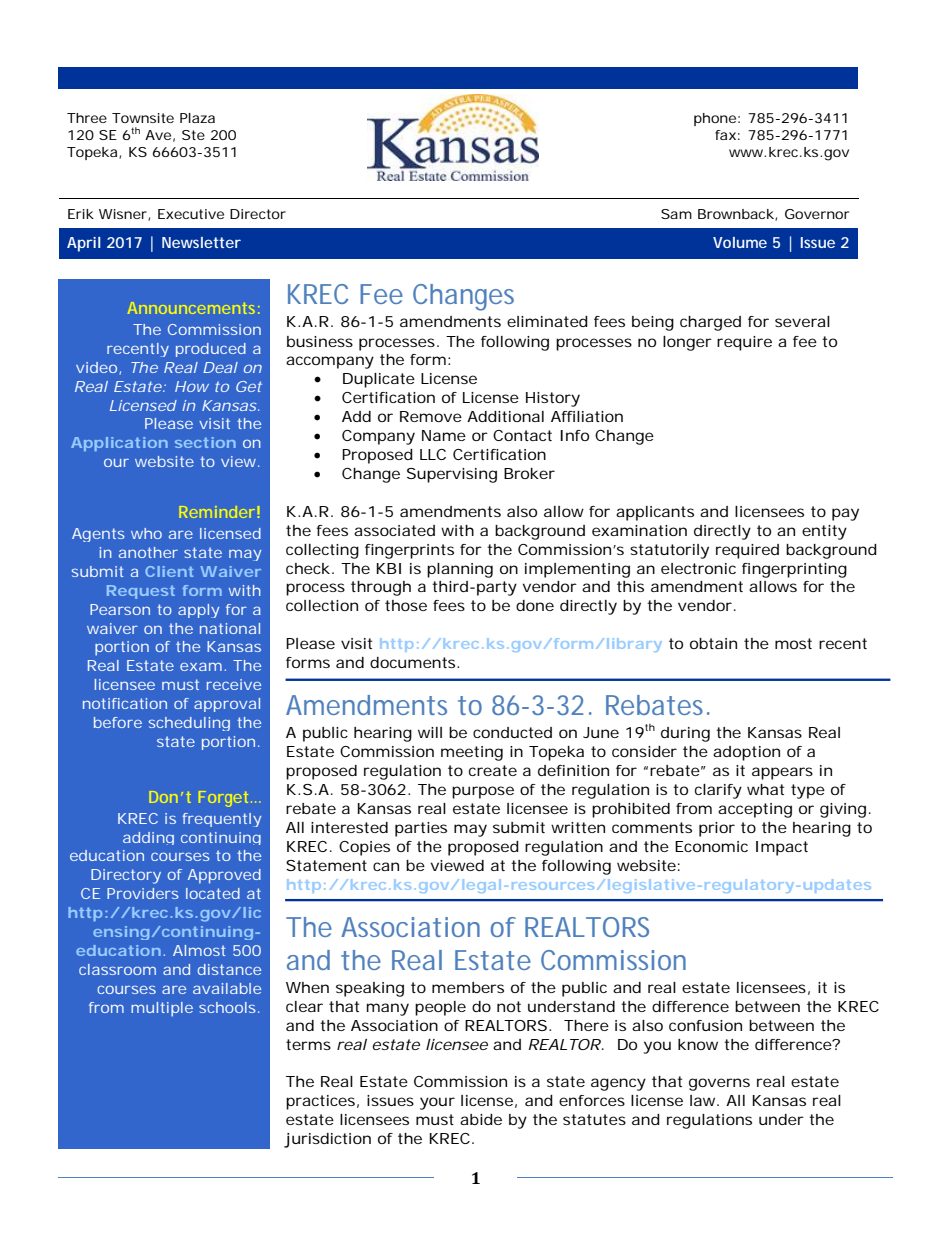 This screenshot has width=952, height=1233. What do you see at coordinates (719, 1084) in the screenshot?
I see `governs` at bounding box center [719, 1084].
